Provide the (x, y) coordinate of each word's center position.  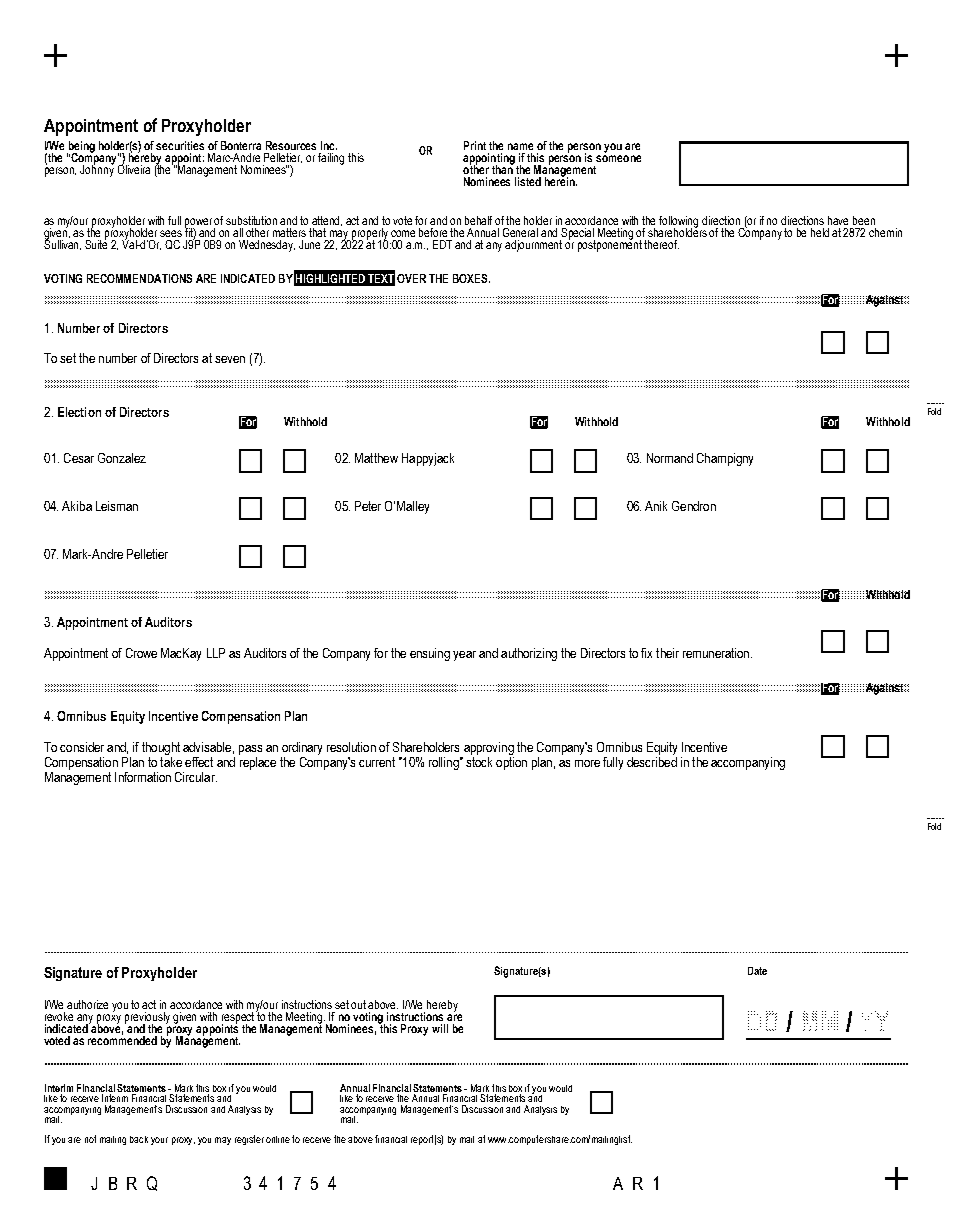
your (159, 1141)
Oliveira (134, 168)
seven (230, 359)
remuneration (716, 653)
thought (161, 748)
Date (757, 971)
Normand (670, 458)
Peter (368, 506)
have (838, 220)
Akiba (77, 506)
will (440, 1028)
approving (489, 748)
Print (475, 145)
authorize (87, 1004)
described (652, 760)
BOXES (471, 278)
